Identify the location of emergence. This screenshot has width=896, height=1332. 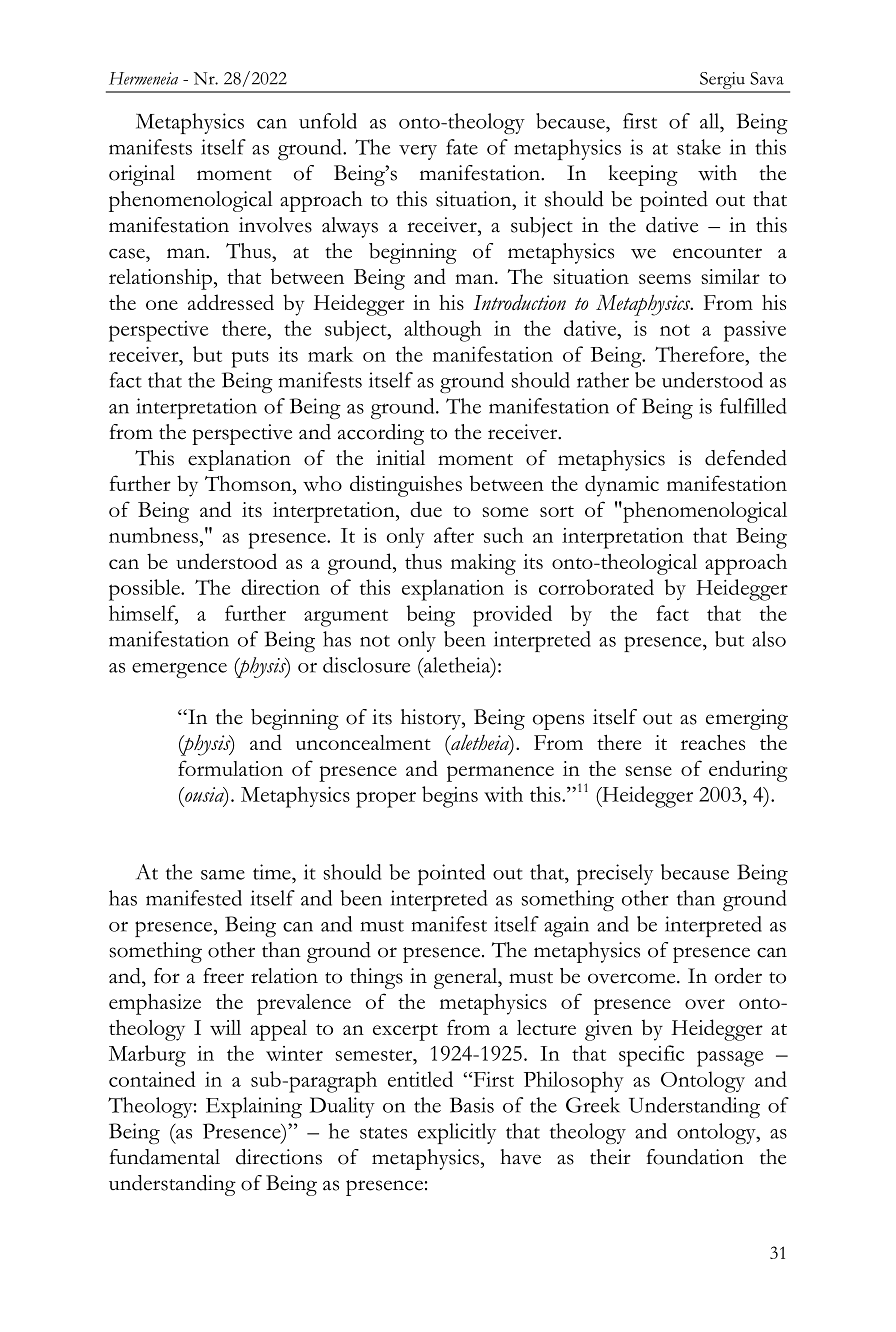
(179, 670).
